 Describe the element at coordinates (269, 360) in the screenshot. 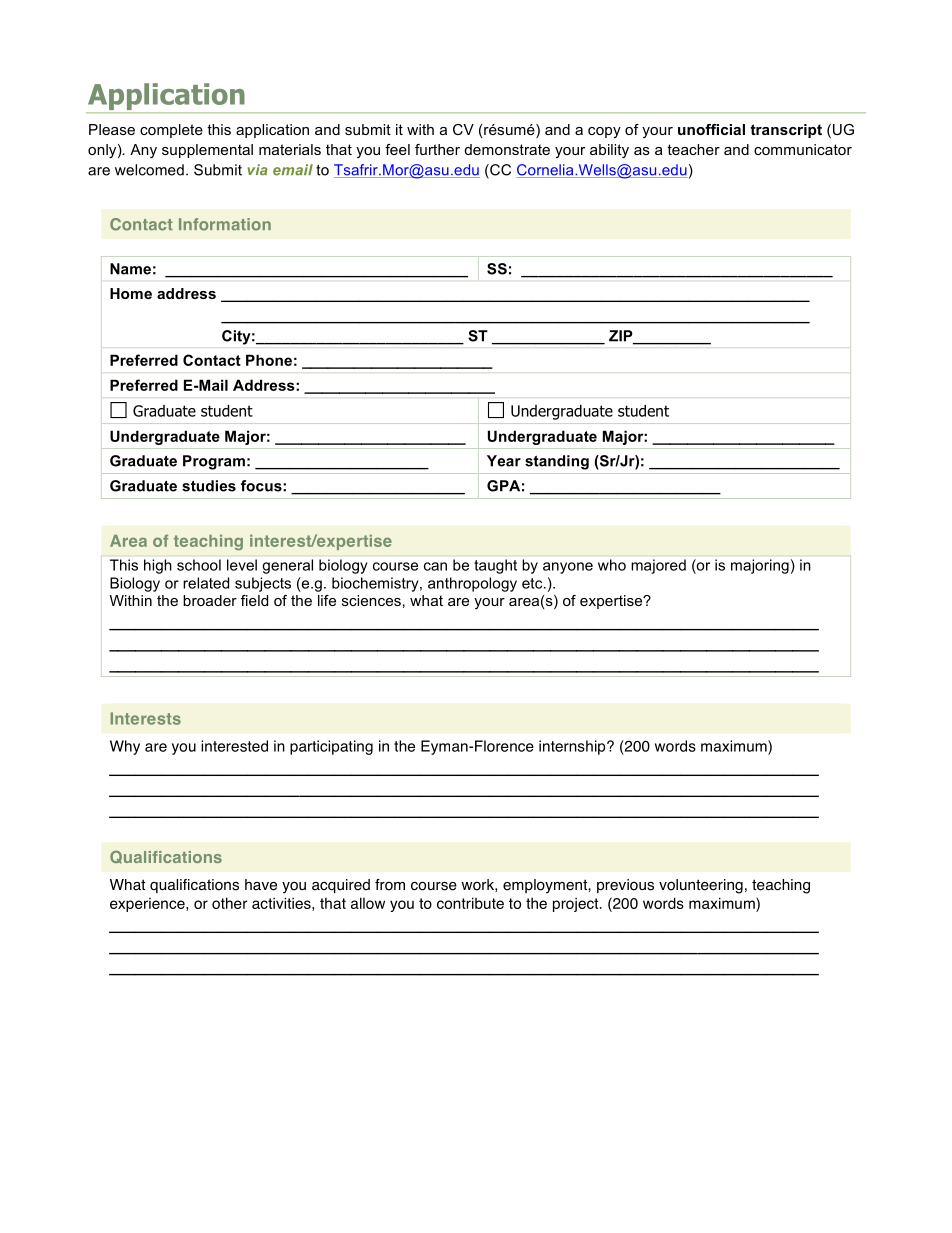

I see `Phone` at that location.
